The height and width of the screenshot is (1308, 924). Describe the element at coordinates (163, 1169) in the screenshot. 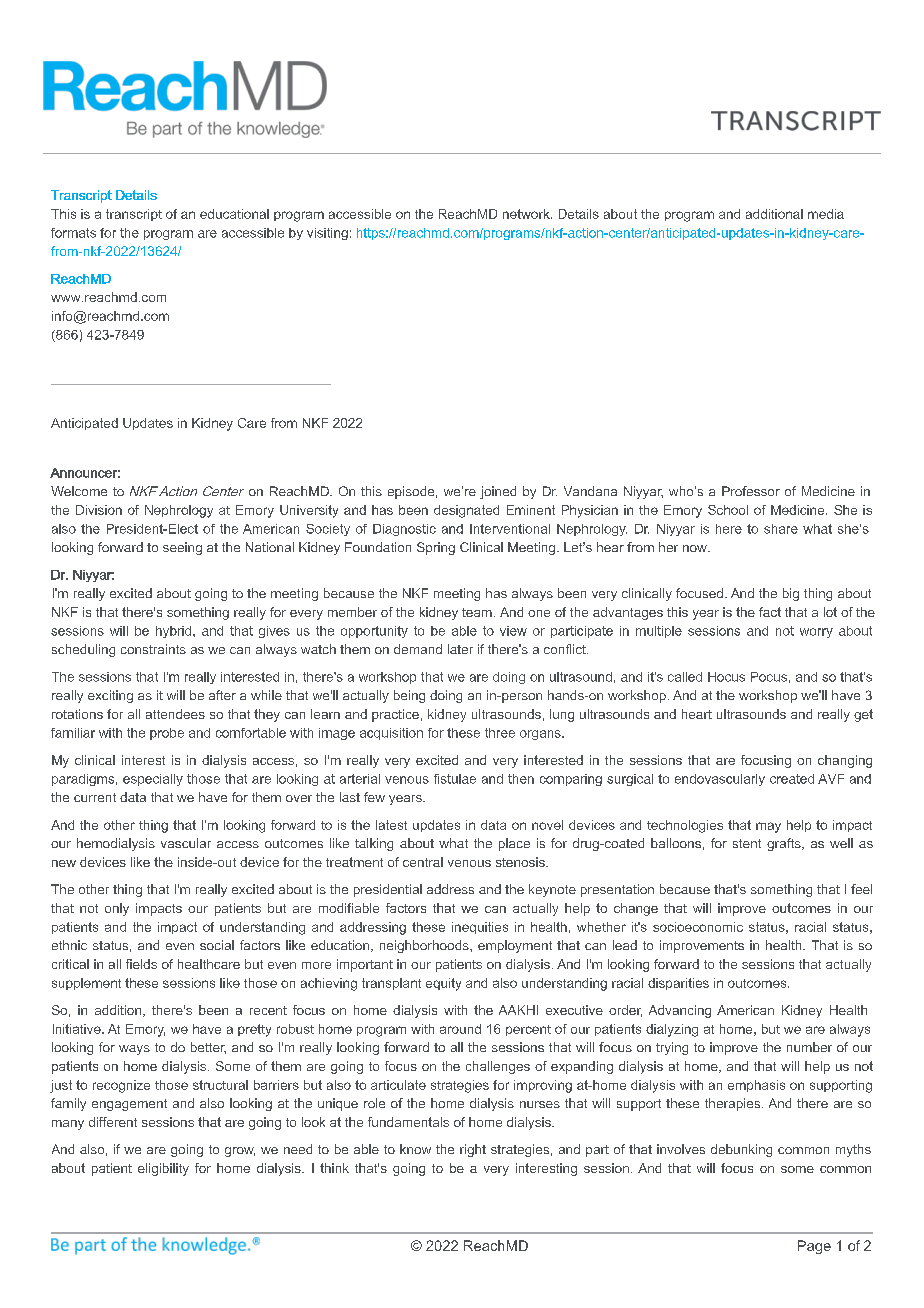

I see `eligibility` at that location.
